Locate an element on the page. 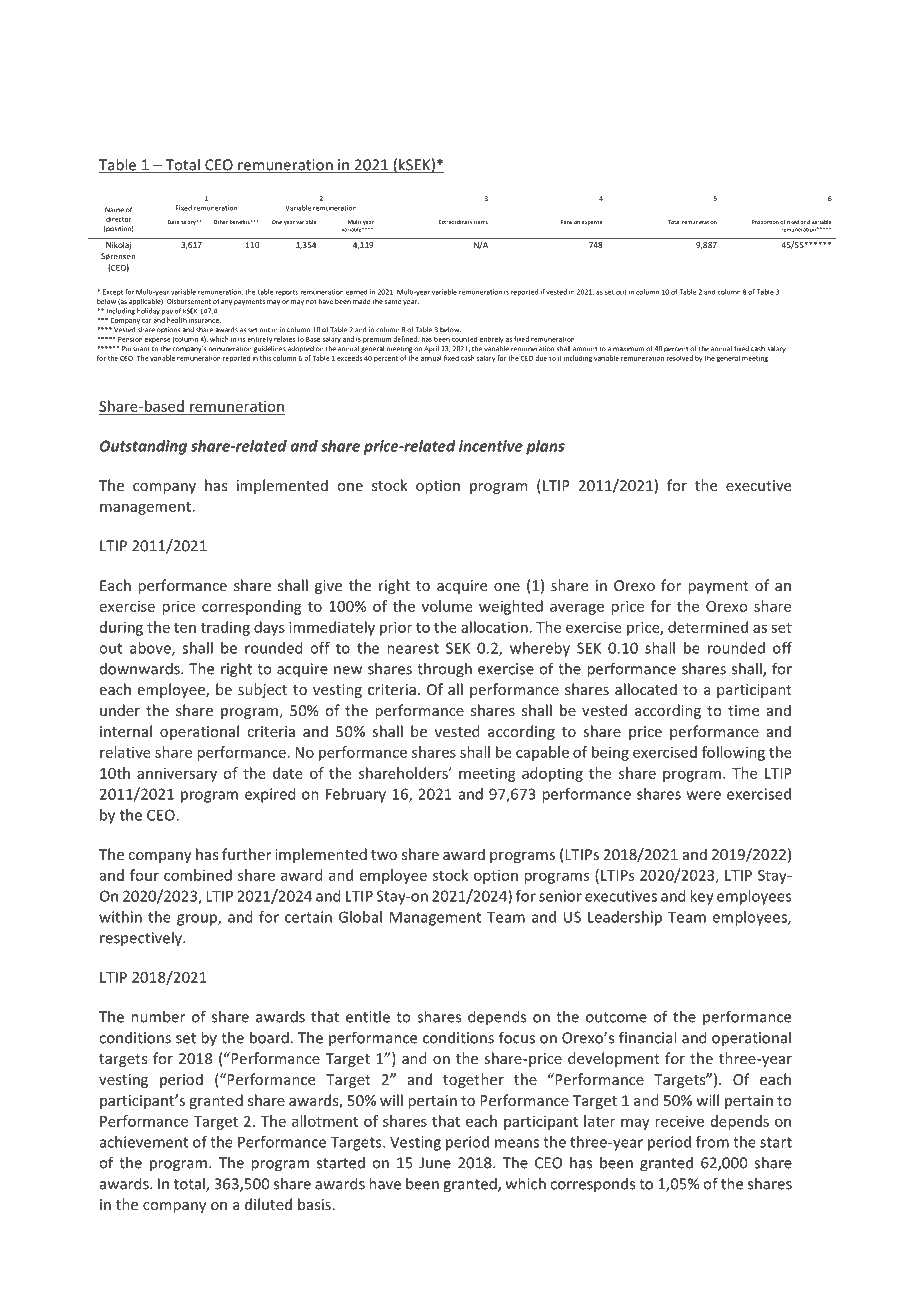  ten is located at coordinates (185, 628).
